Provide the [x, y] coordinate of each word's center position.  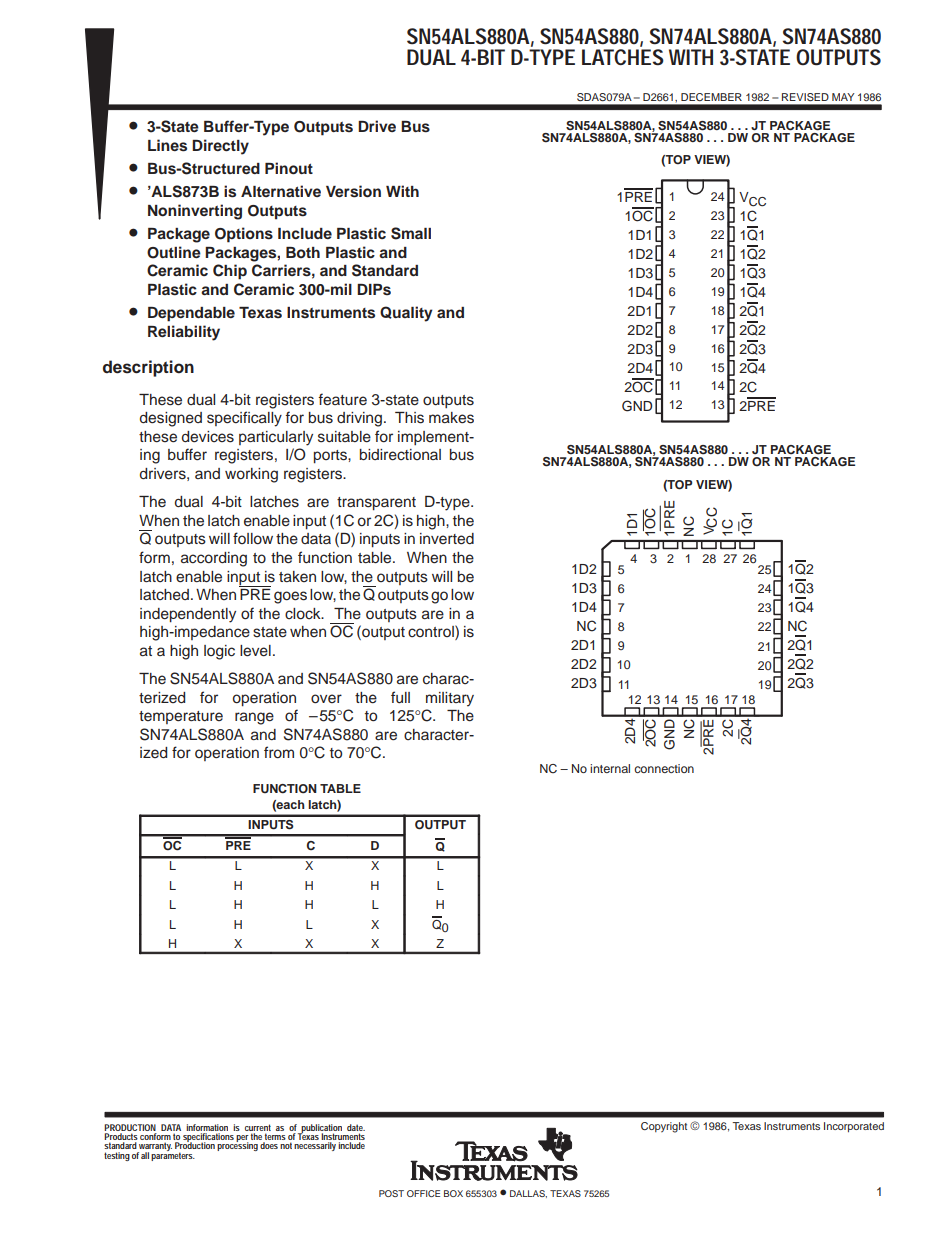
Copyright [664, 1127]
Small [411, 233]
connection [664, 768]
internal [610, 768]
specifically [244, 419]
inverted [447, 539]
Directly [220, 147]
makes [451, 418]
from [279, 752]
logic [219, 652]
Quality [406, 314]
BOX [453, 1193]
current [258, 1127]
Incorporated [854, 1127]
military [450, 699]
